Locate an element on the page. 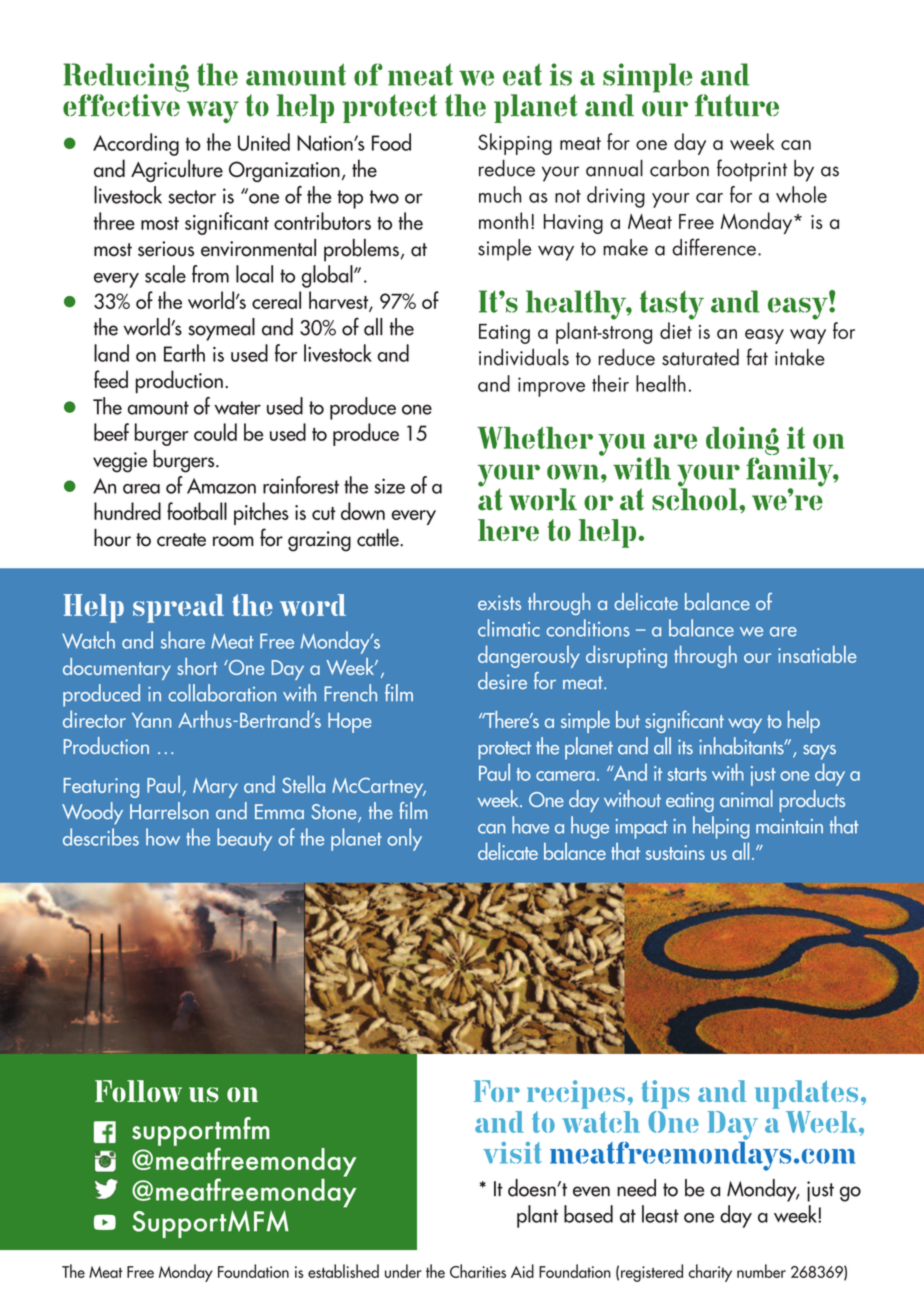 The width and height of the document is (924, 1308). Earth is located at coordinates (184, 353).
